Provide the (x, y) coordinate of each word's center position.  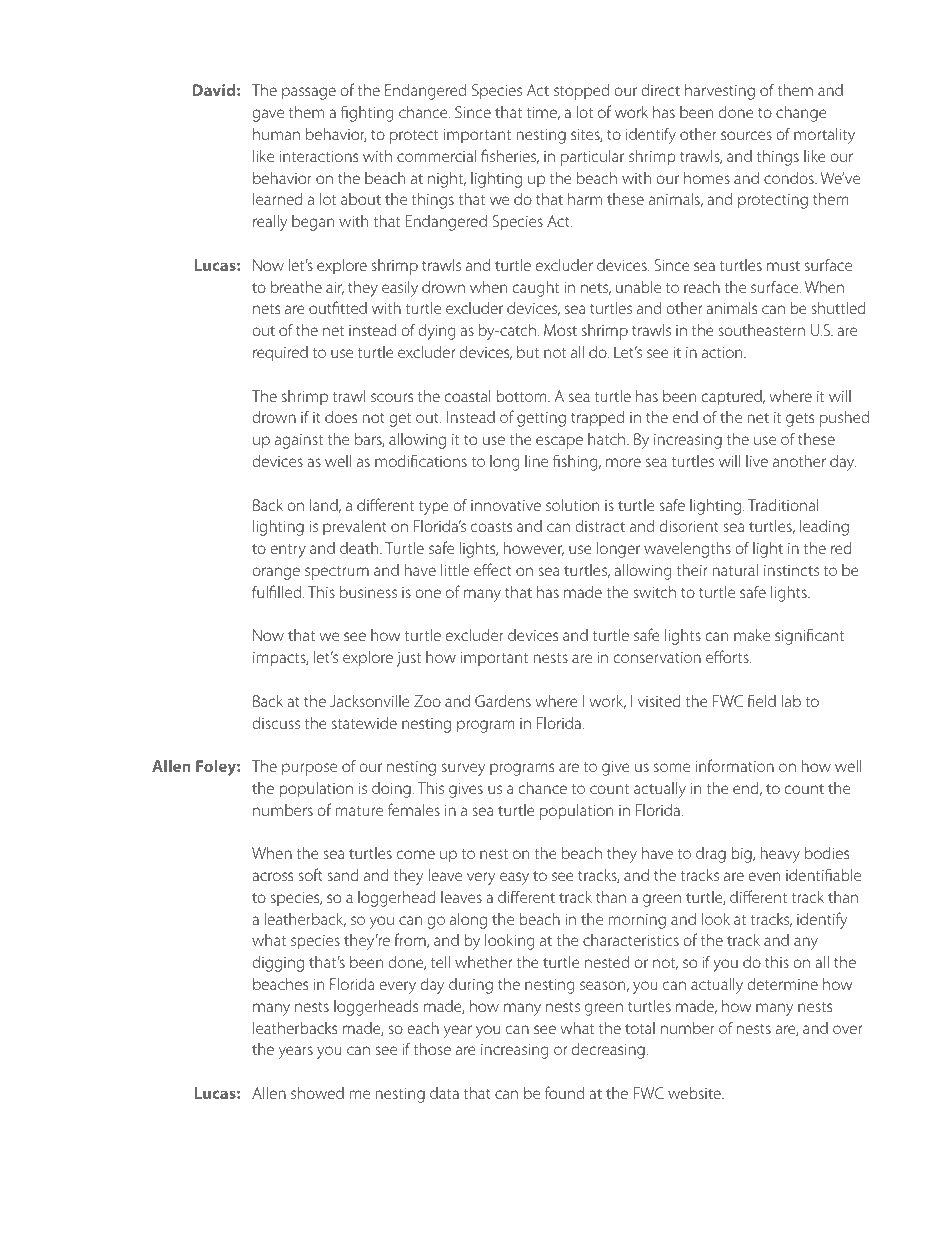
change (801, 114)
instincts (791, 570)
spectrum (337, 573)
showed (317, 1093)
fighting (367, 113)
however (534, 549)
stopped (581, 92)
